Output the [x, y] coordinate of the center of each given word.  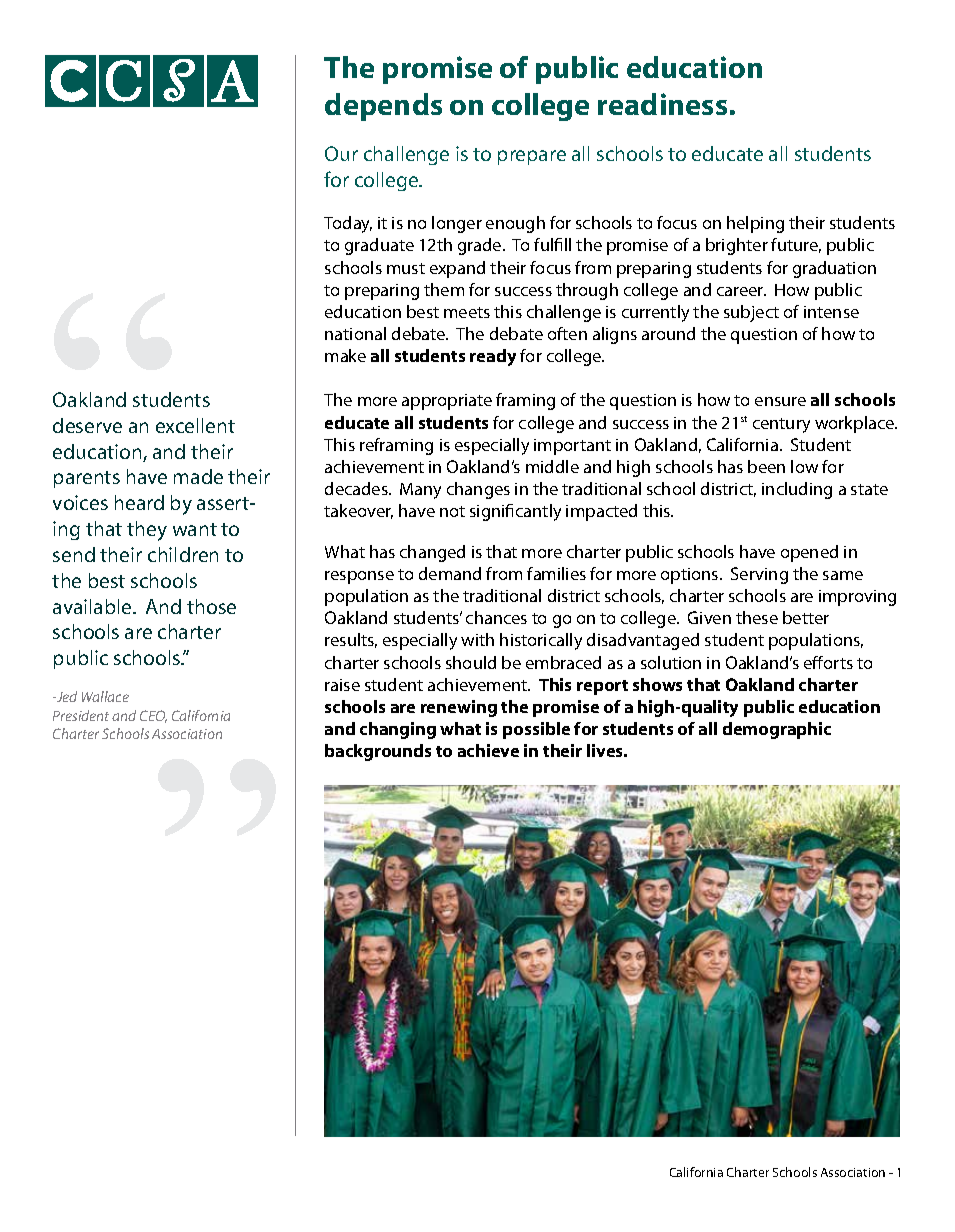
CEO [153, 716]
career [741, 291]
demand [450, 573]
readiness [662, 104]
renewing [459, 708]
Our [341, 153]
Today [348, 224]
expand [457, 269]
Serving [759, 575]
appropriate [447, 402]
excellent [195, 425]
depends [383, 107]
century [781, 425]
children [183, 554]
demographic [777, 730]
